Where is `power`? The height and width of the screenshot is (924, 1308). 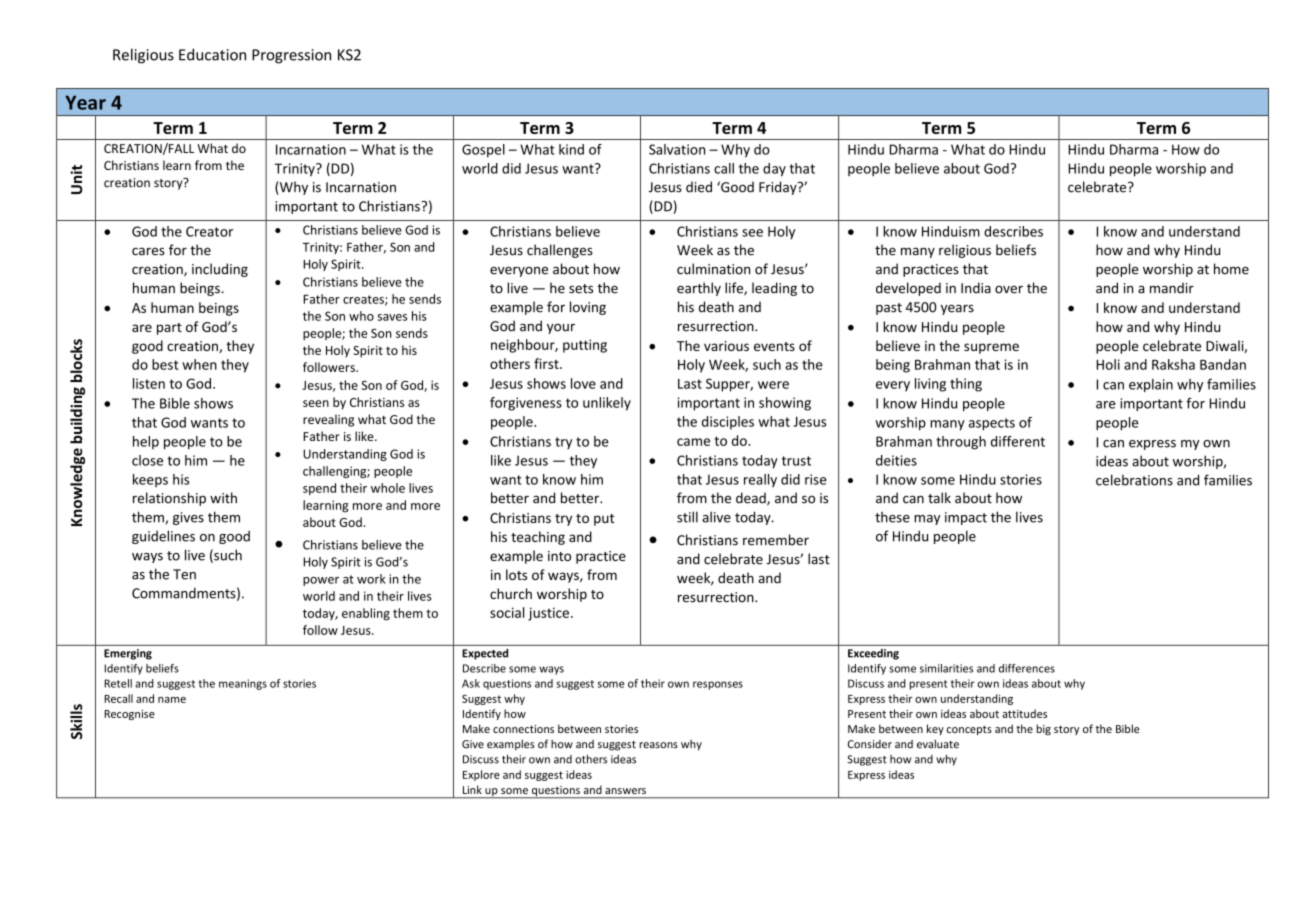
power is located at coordinates (321, 581).
